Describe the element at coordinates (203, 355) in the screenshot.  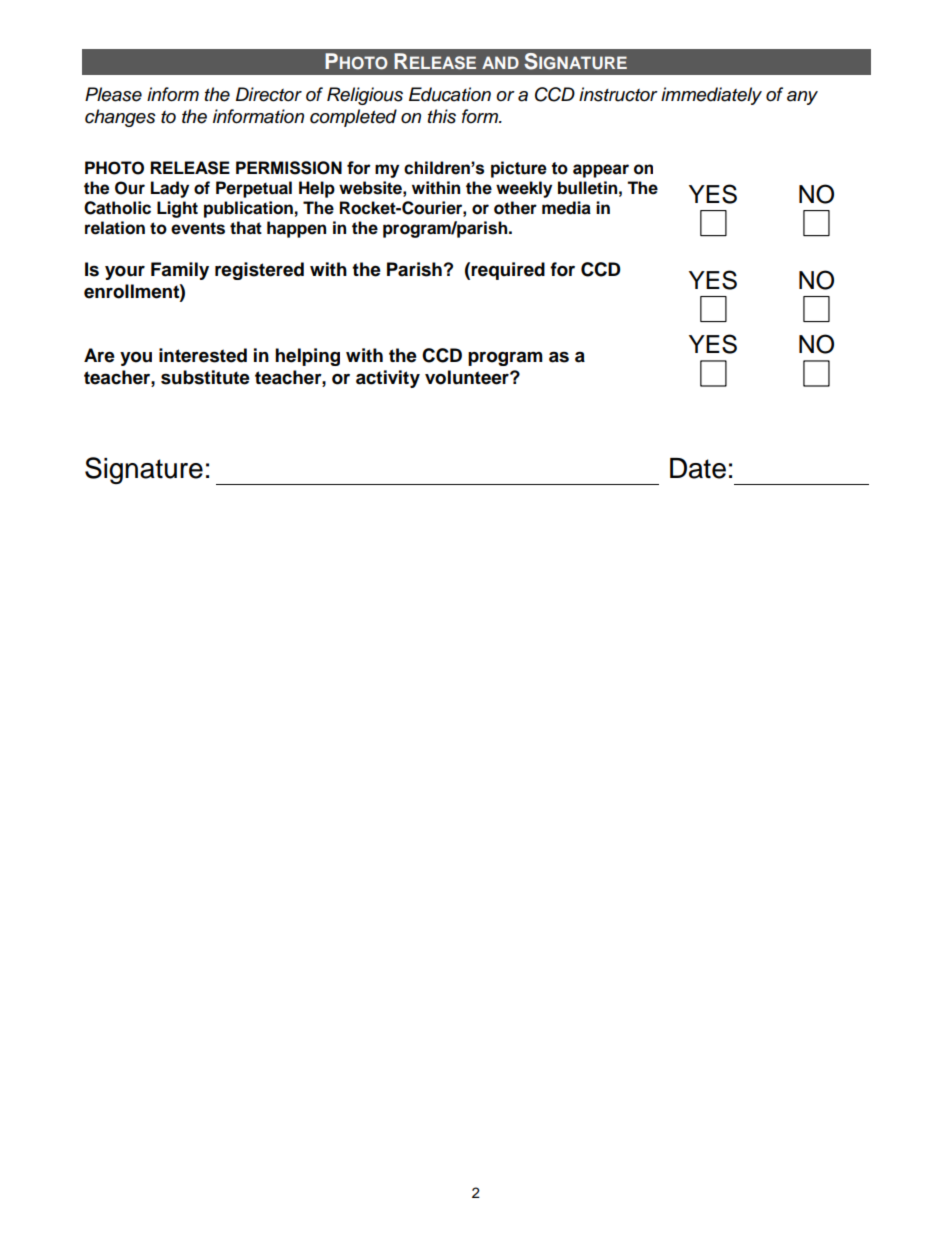
I see `interested` at that location.
